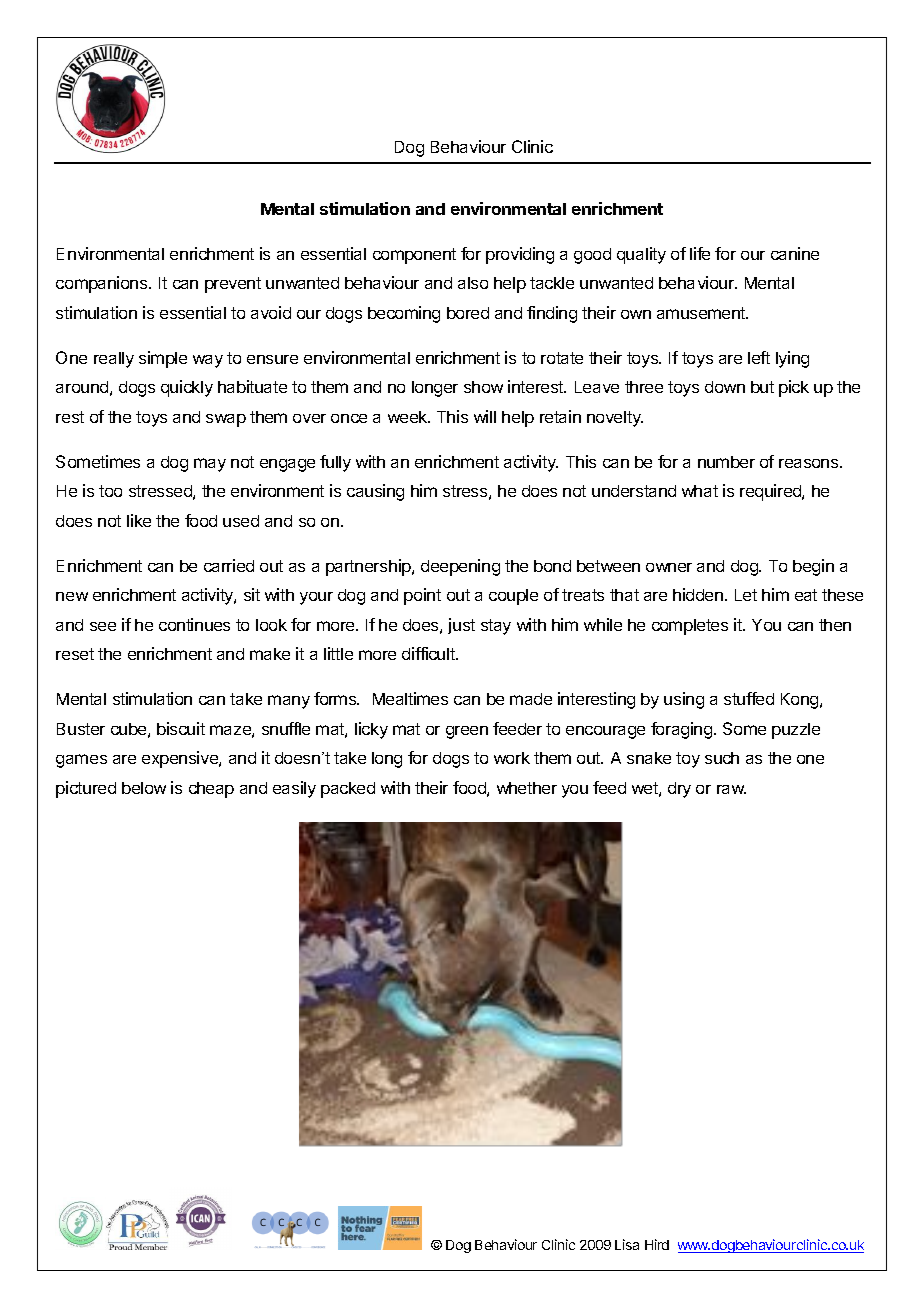  Describe the element at coordinates (348, 790) in the screenshot. I see `packed` at that location.
